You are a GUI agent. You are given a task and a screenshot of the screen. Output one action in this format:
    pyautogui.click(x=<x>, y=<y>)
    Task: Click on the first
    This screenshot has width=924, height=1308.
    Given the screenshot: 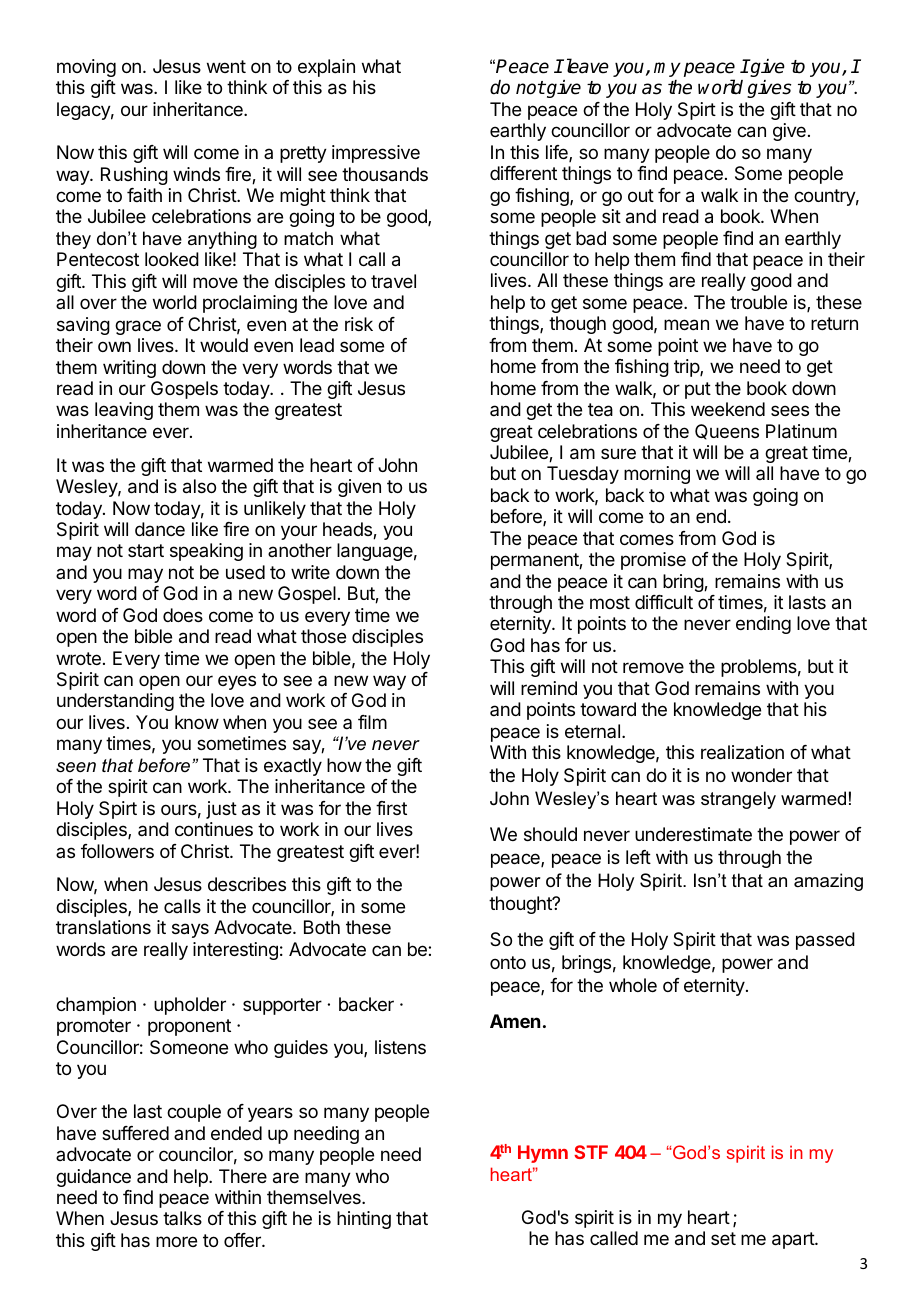 What is the action you would take?
    pyautogui.click(x=391, y=808)
